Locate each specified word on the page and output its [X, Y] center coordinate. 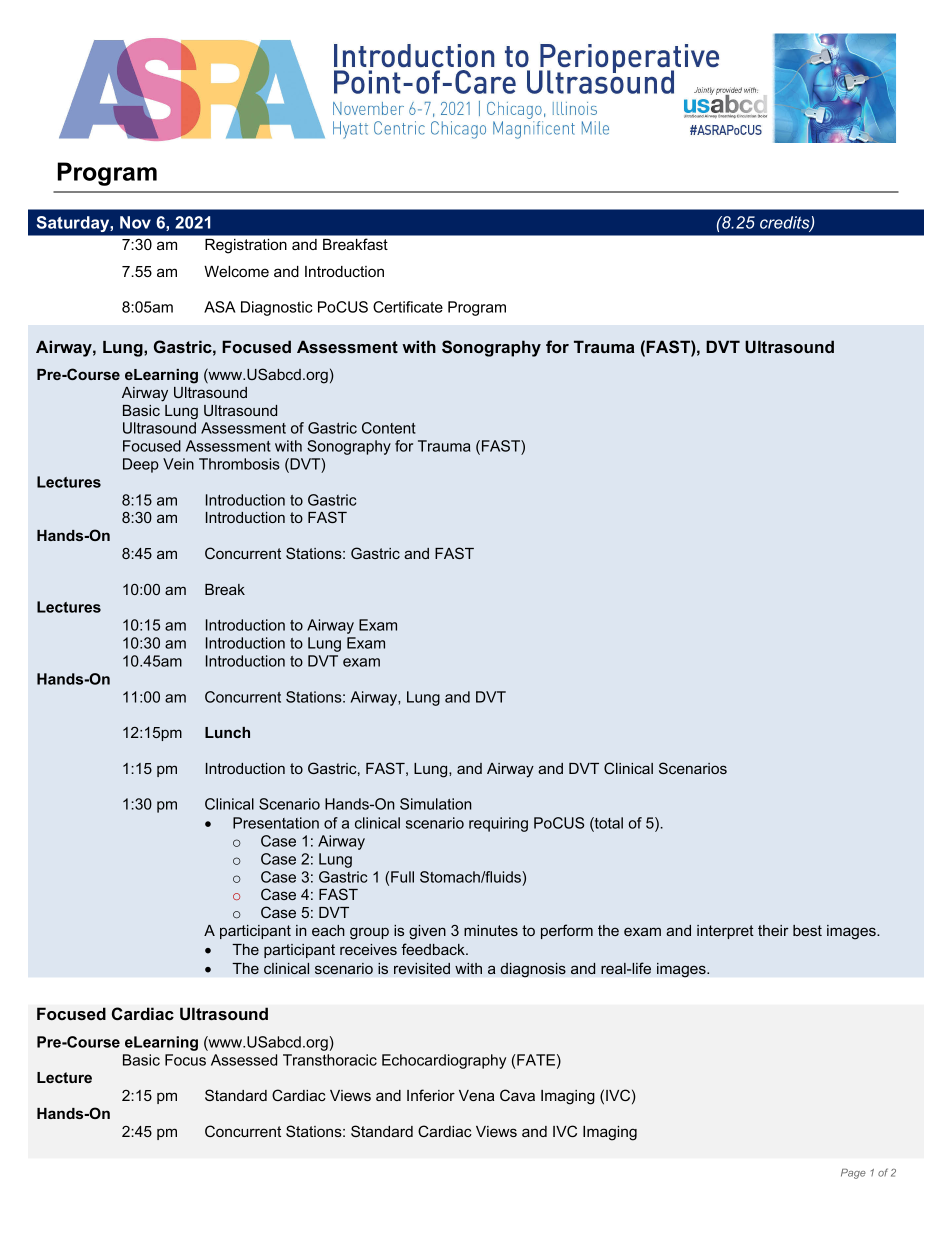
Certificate [408, 307]
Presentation [276, 823]
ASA [220, 307]
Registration [246, 246]
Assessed [244, 1060]
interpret [725, 932]
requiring [498, 824]
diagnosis [533, 970]
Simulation [436, 804]
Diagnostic [276, 308]
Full [402, 877]
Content [389, 428]
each [328, 930]
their [773, 930]
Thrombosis [239, 464]
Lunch [227, 732]
